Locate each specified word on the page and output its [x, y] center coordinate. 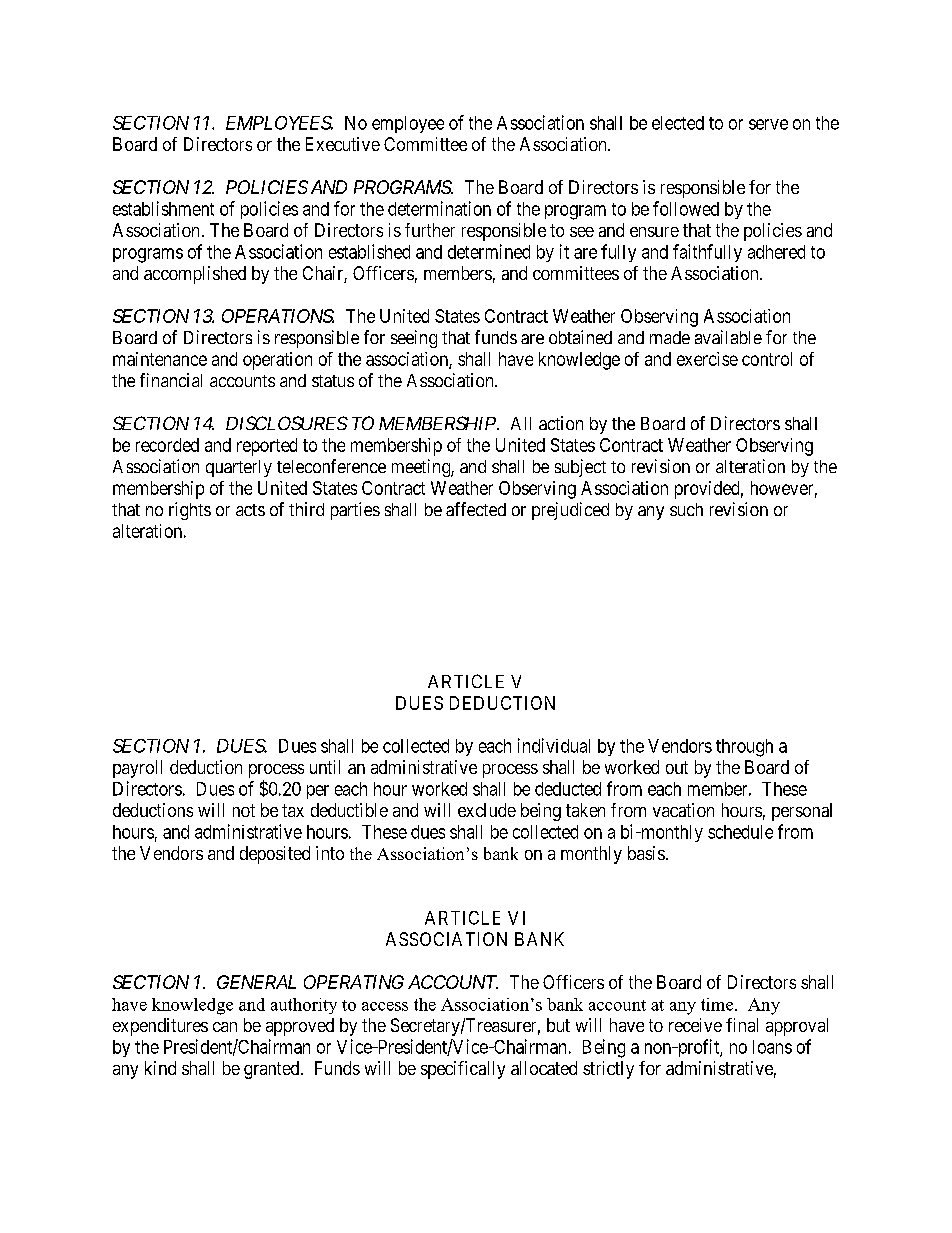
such [686, 509]
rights [190, 511]
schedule [740, 832]
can [225, 1027]
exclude [487, 810]
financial [171, 380]
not [244, 810]
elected [678, 123]
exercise [707, 359]
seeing [414, 339]
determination [439, 208]
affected [476, 509]
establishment [163, 208]
